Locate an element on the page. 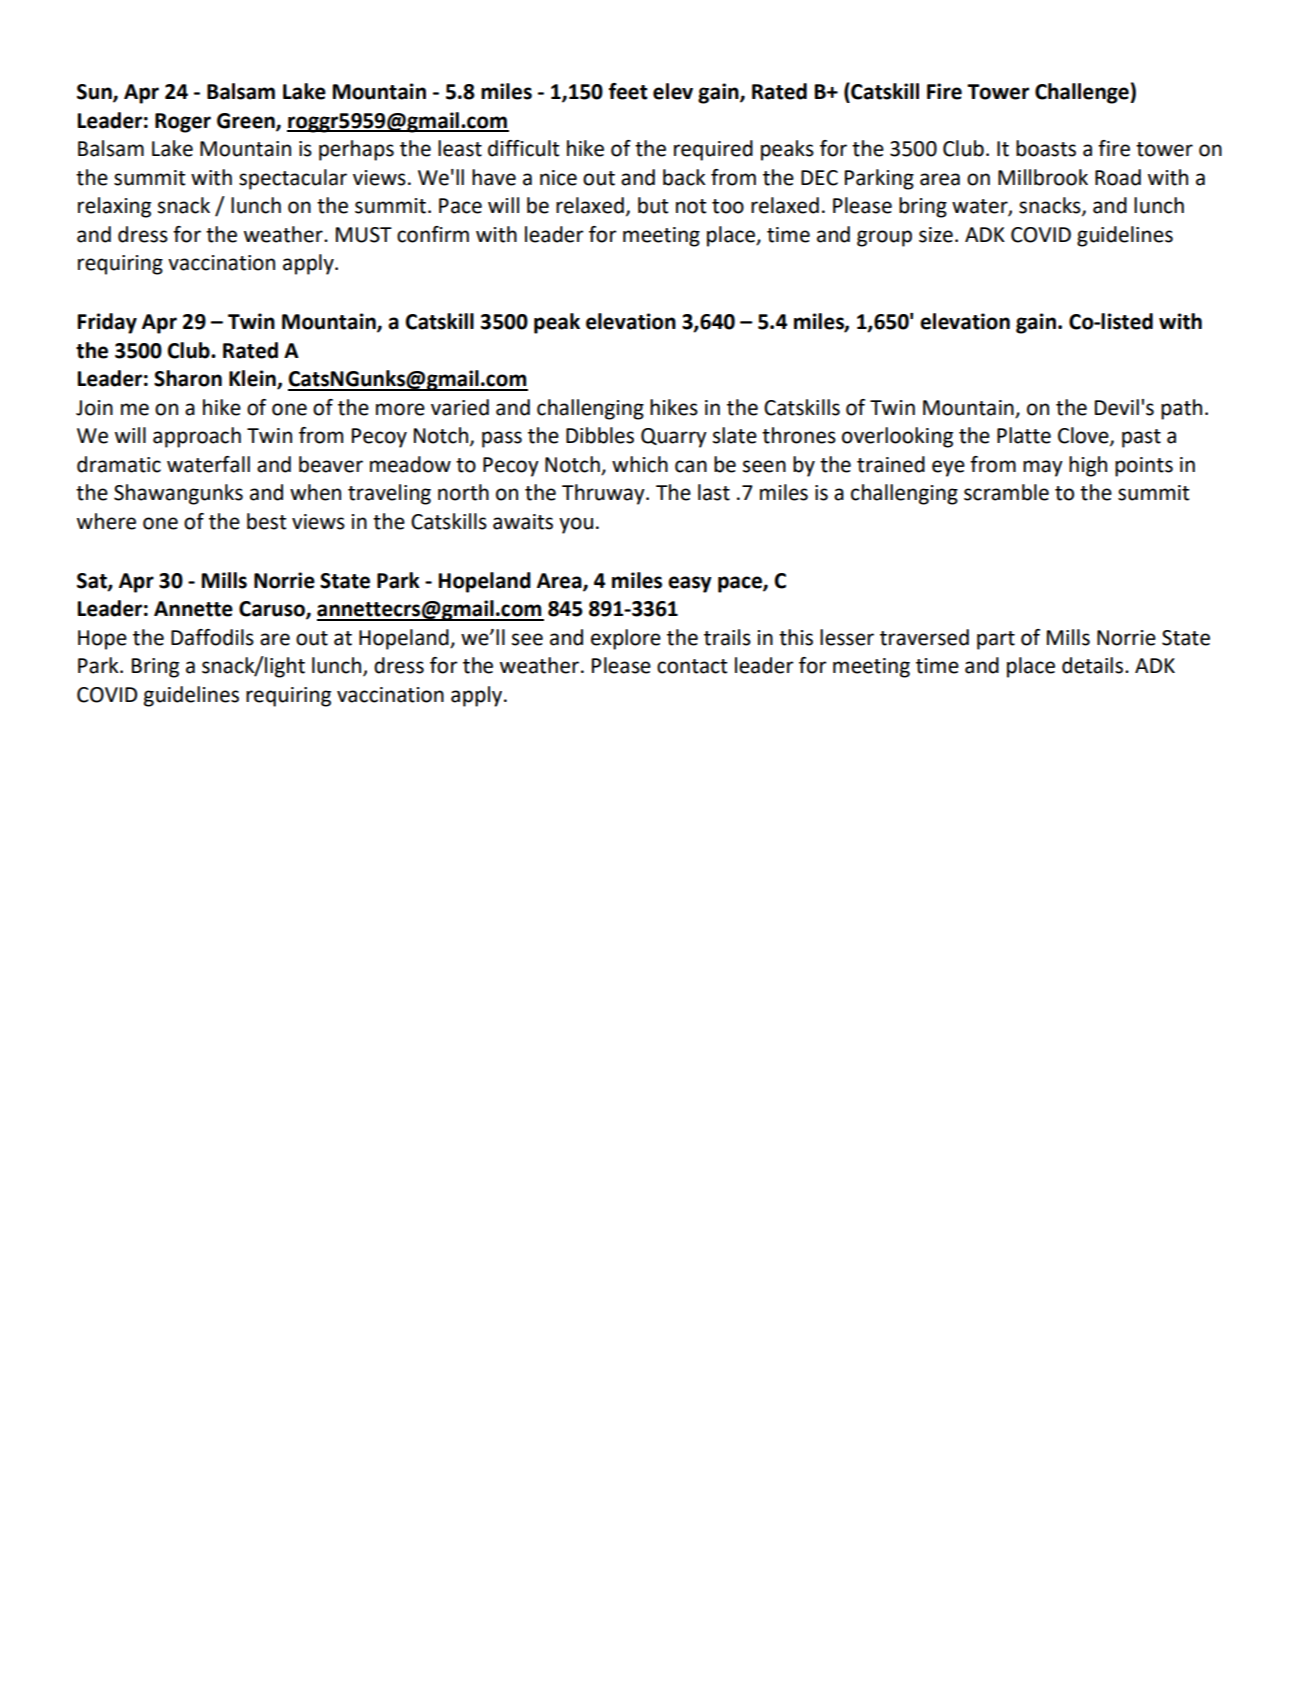  size is located at coordinates (936, 235).
